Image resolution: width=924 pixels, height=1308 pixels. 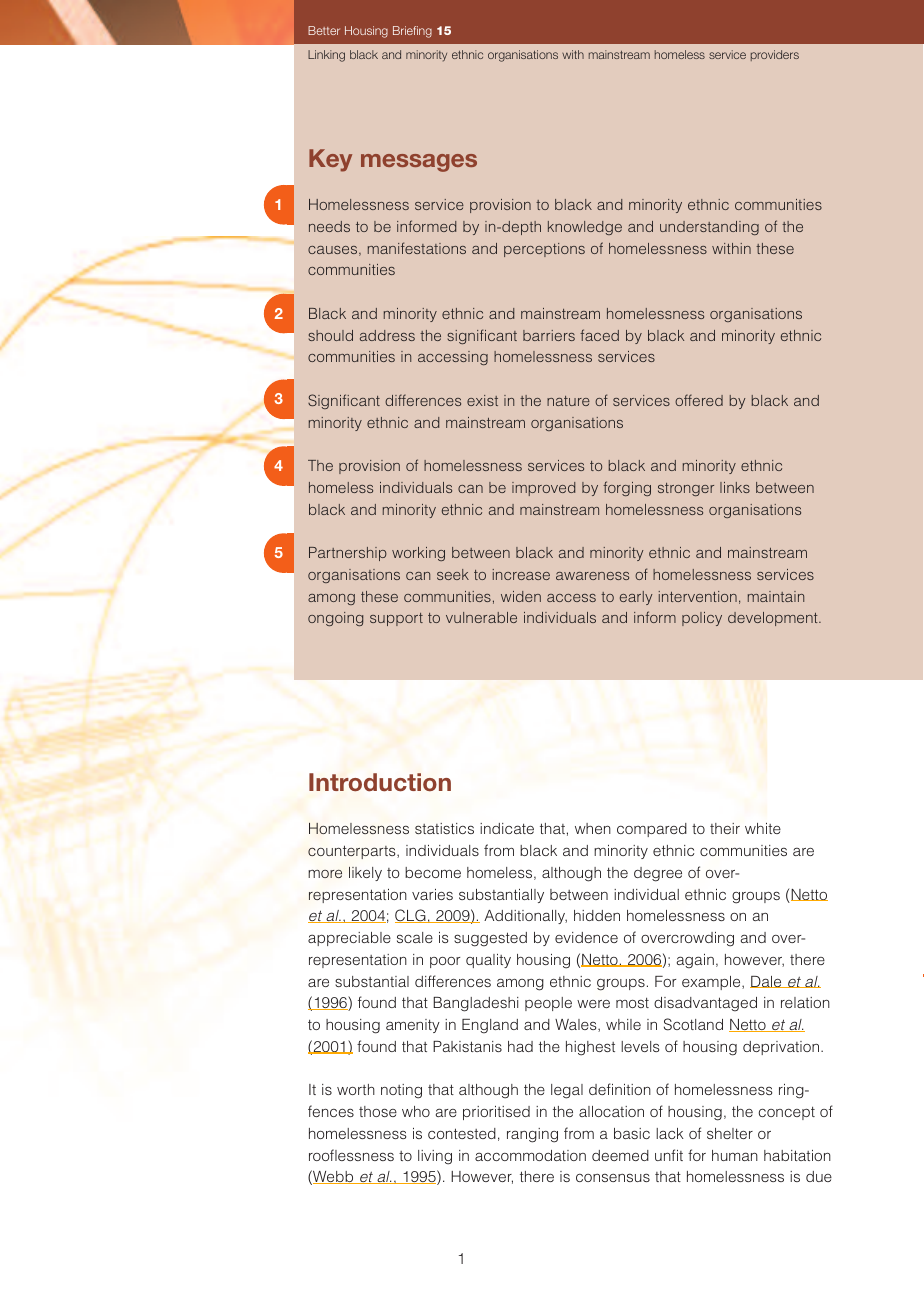 What do you see at coordinates (543, 489) in the screenshot?
I see `improved` at bounding box center [543, 489].
